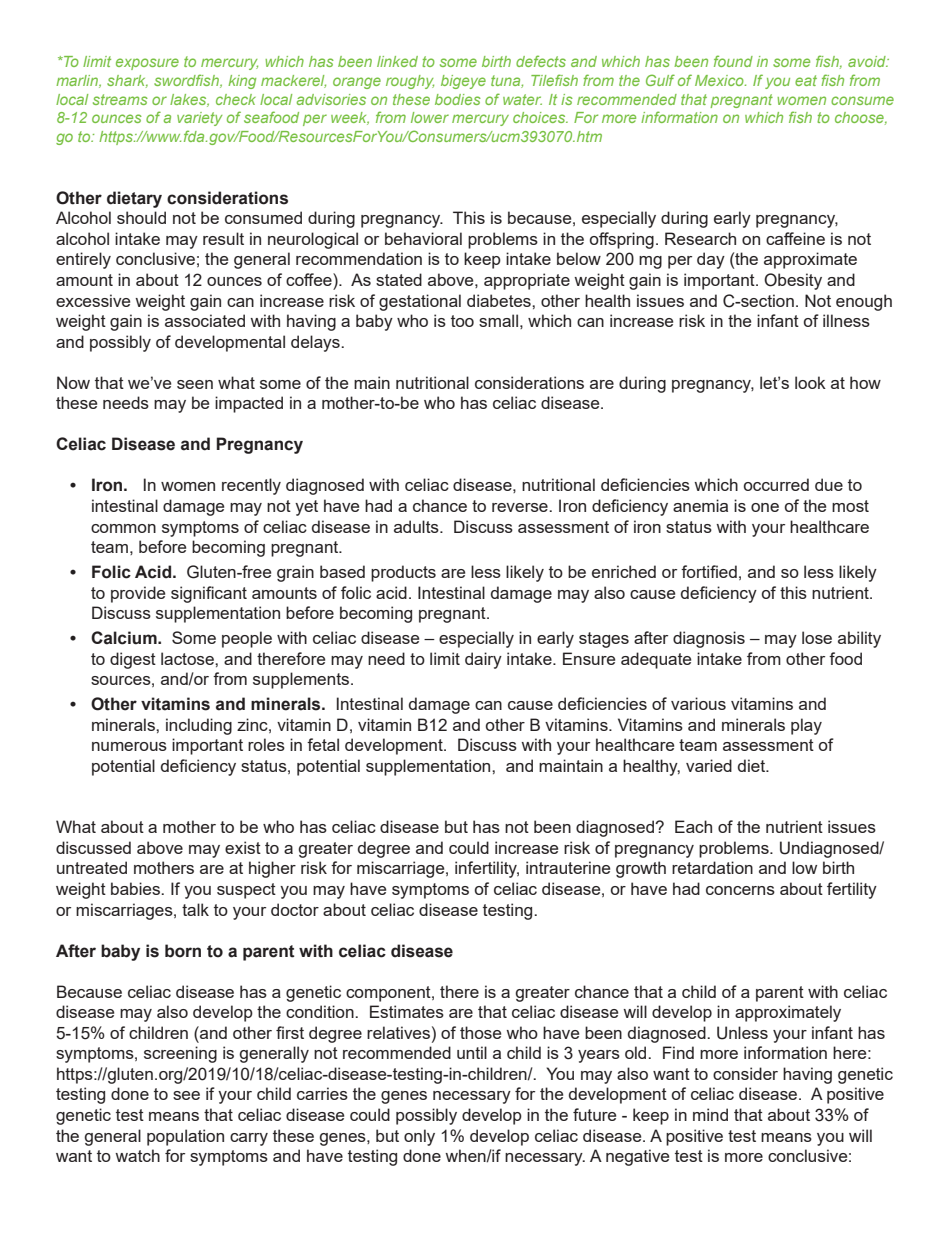 The width and height of the screenshot is (952, 1233). I want to click on dairy, so click(483, 660).
